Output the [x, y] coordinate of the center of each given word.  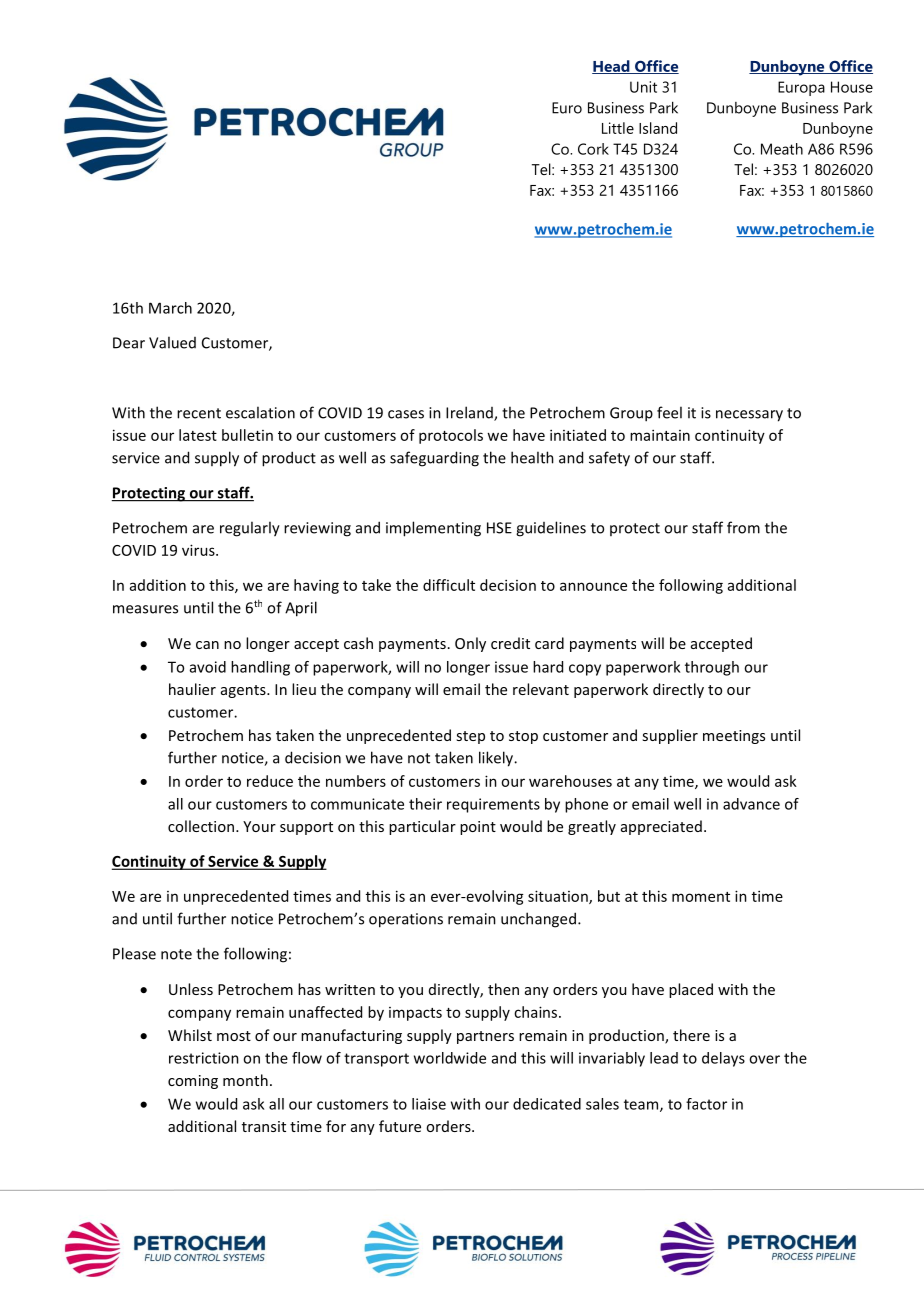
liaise [429, 1104]
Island [658, 128]
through [712, 668]
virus [199, 550]
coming [193, 1082]
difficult [449, 585]
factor [706, 1104]
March [170, 308]
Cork [593, 149]
